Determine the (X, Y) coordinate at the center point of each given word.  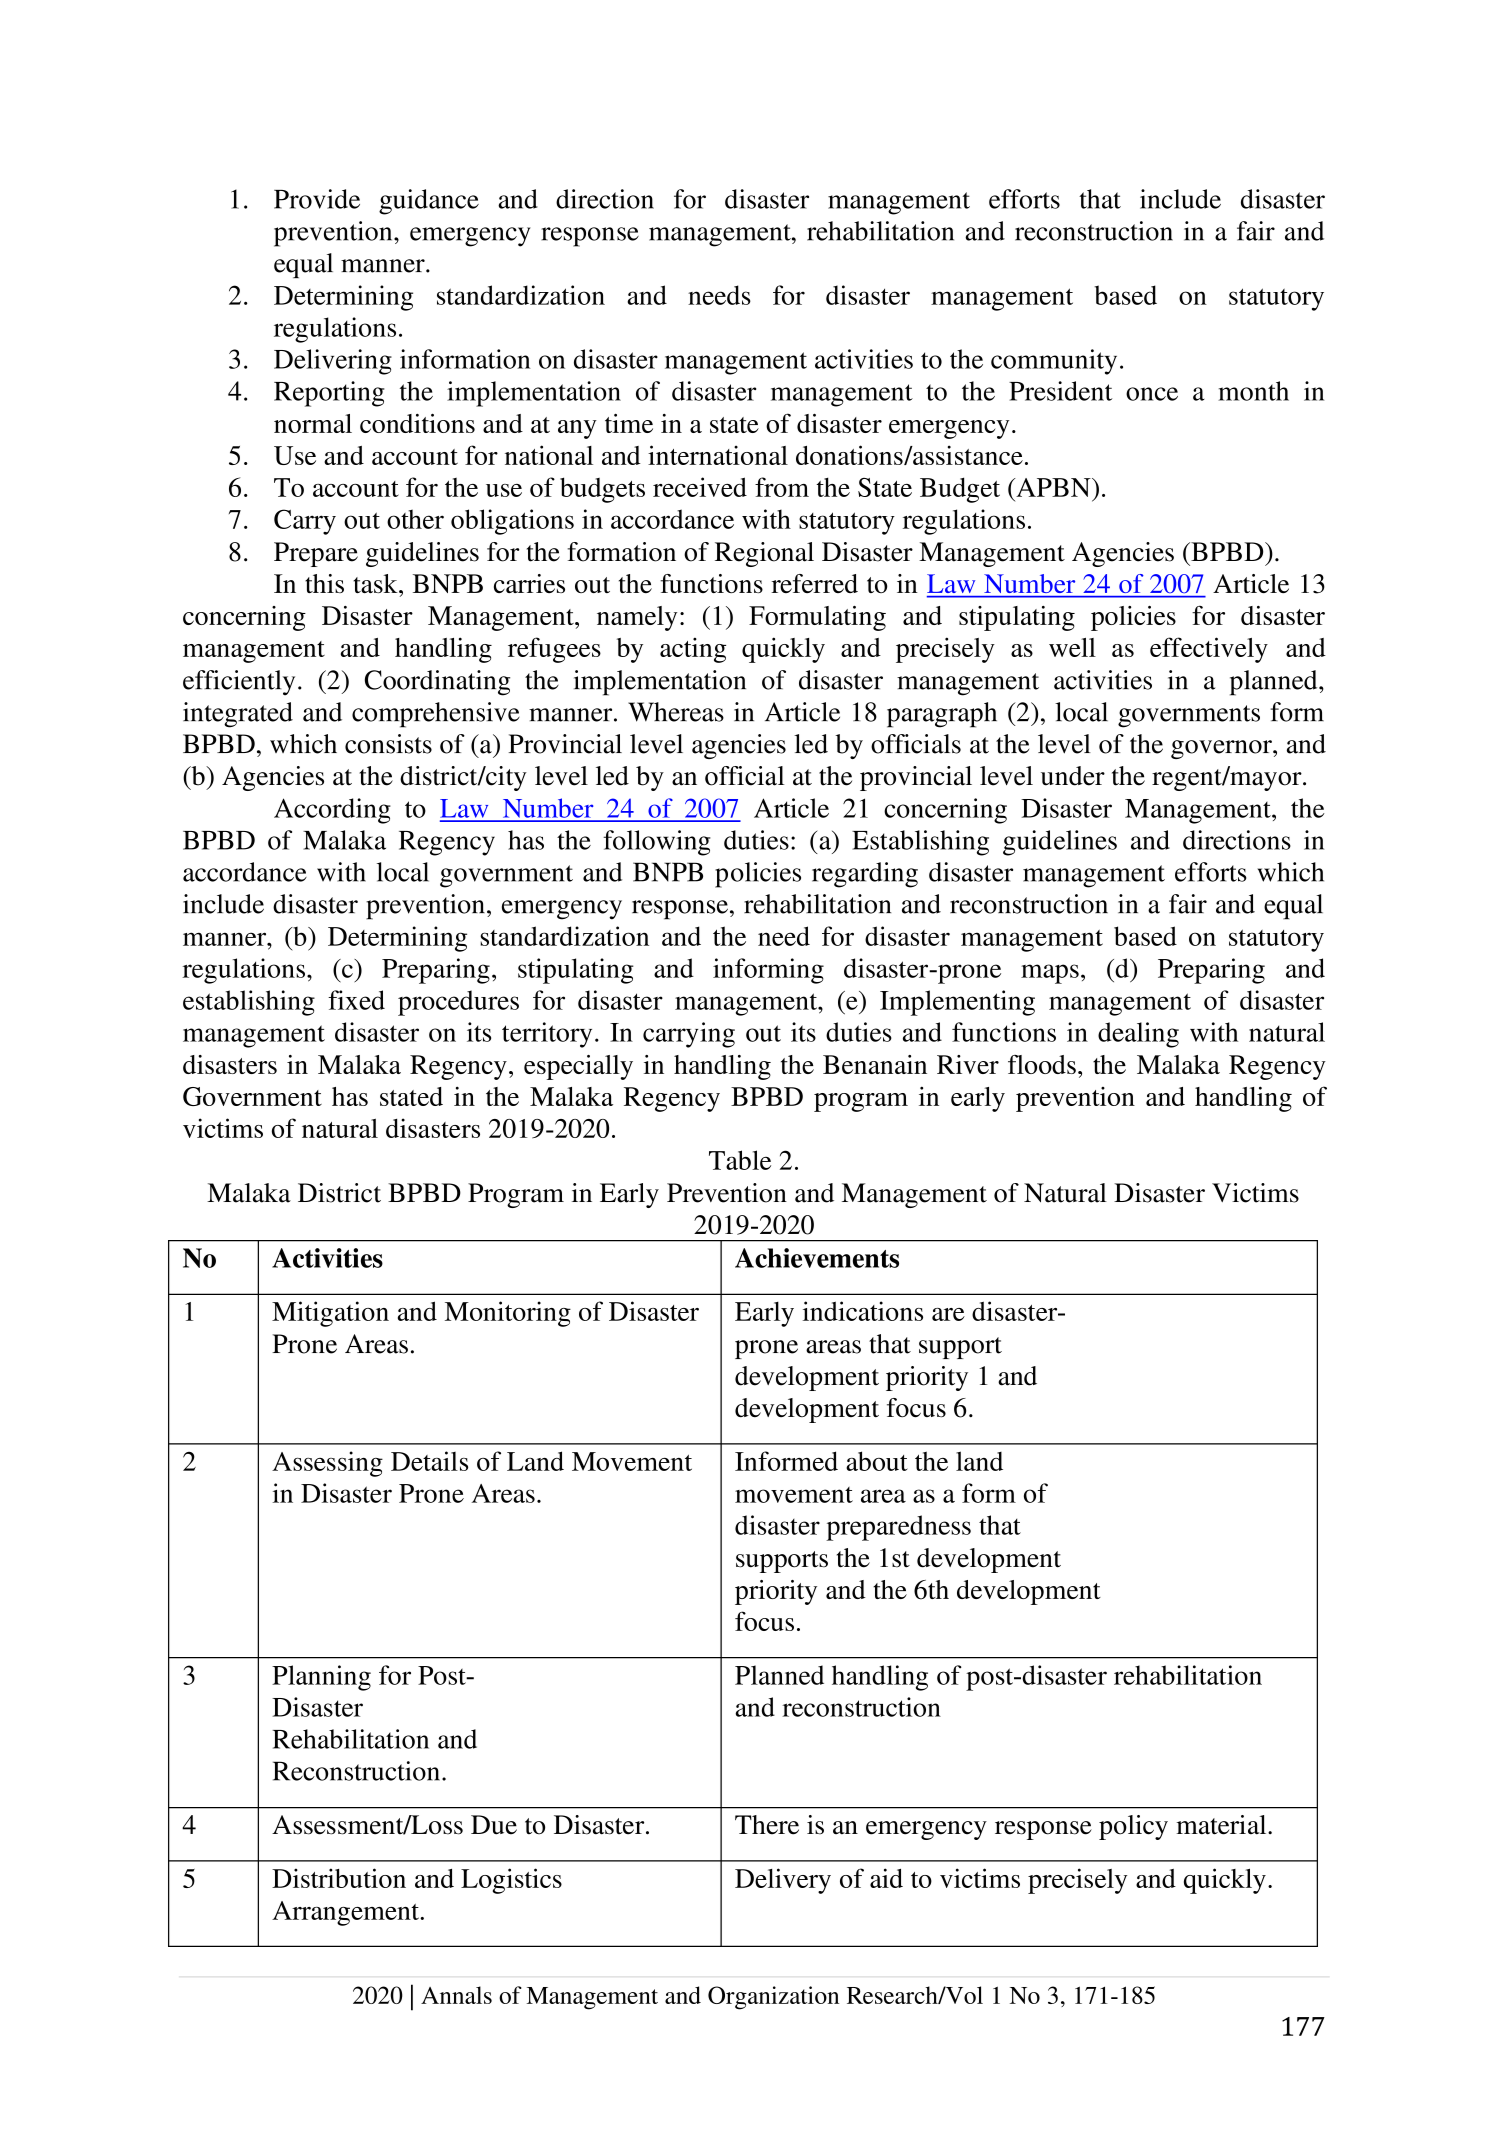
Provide (317, 199)
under (1073, 776)
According (332, 811)
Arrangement (346, 1913)
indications (863, 1311)
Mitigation (330, 1314)
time (629, 423)
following (657, 843)
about (877, 1461)
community (1054, 362)
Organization (773, 1998)
